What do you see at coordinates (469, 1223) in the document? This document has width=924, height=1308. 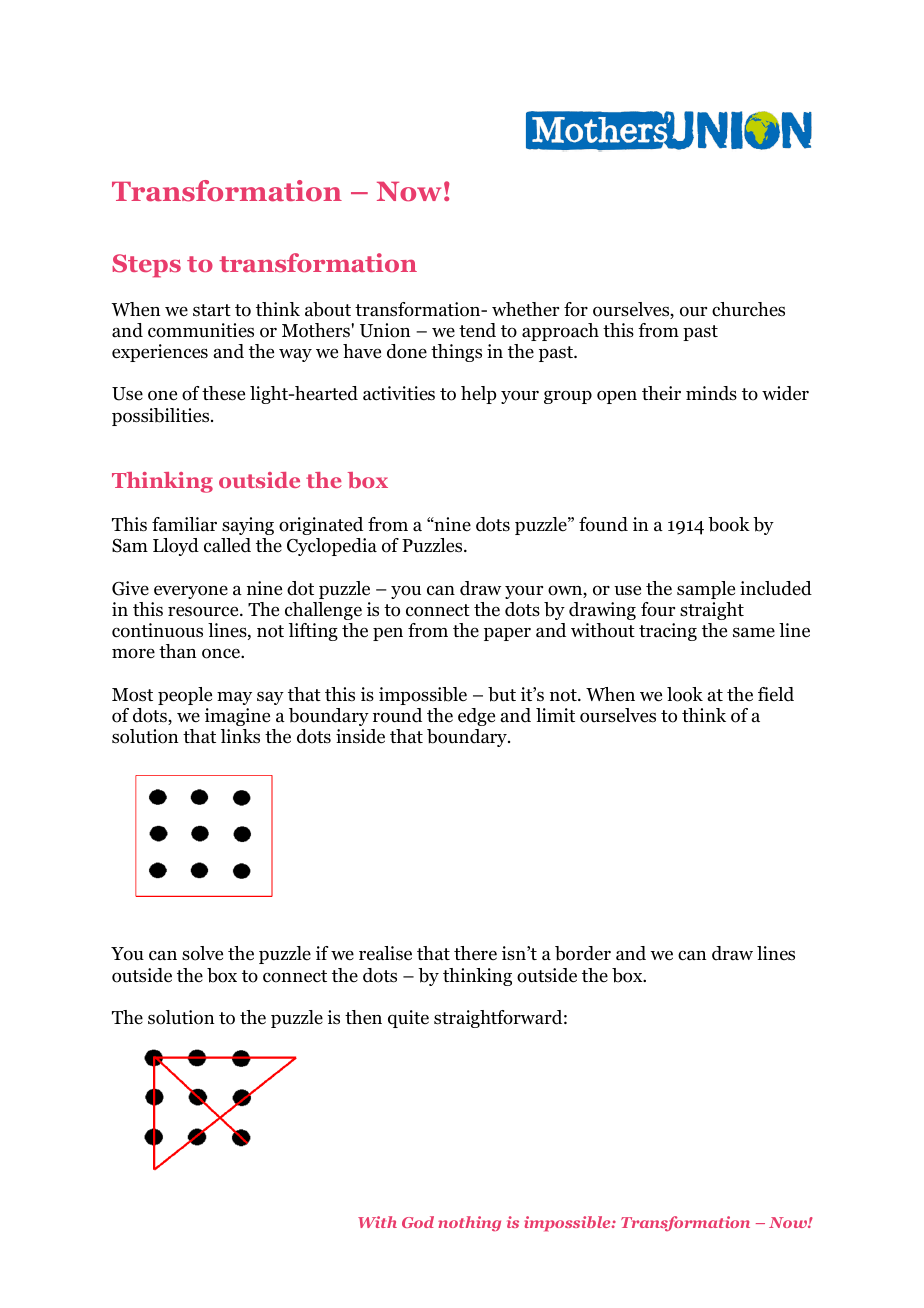 I see `nothing` at bounding box center [469, 1223].
